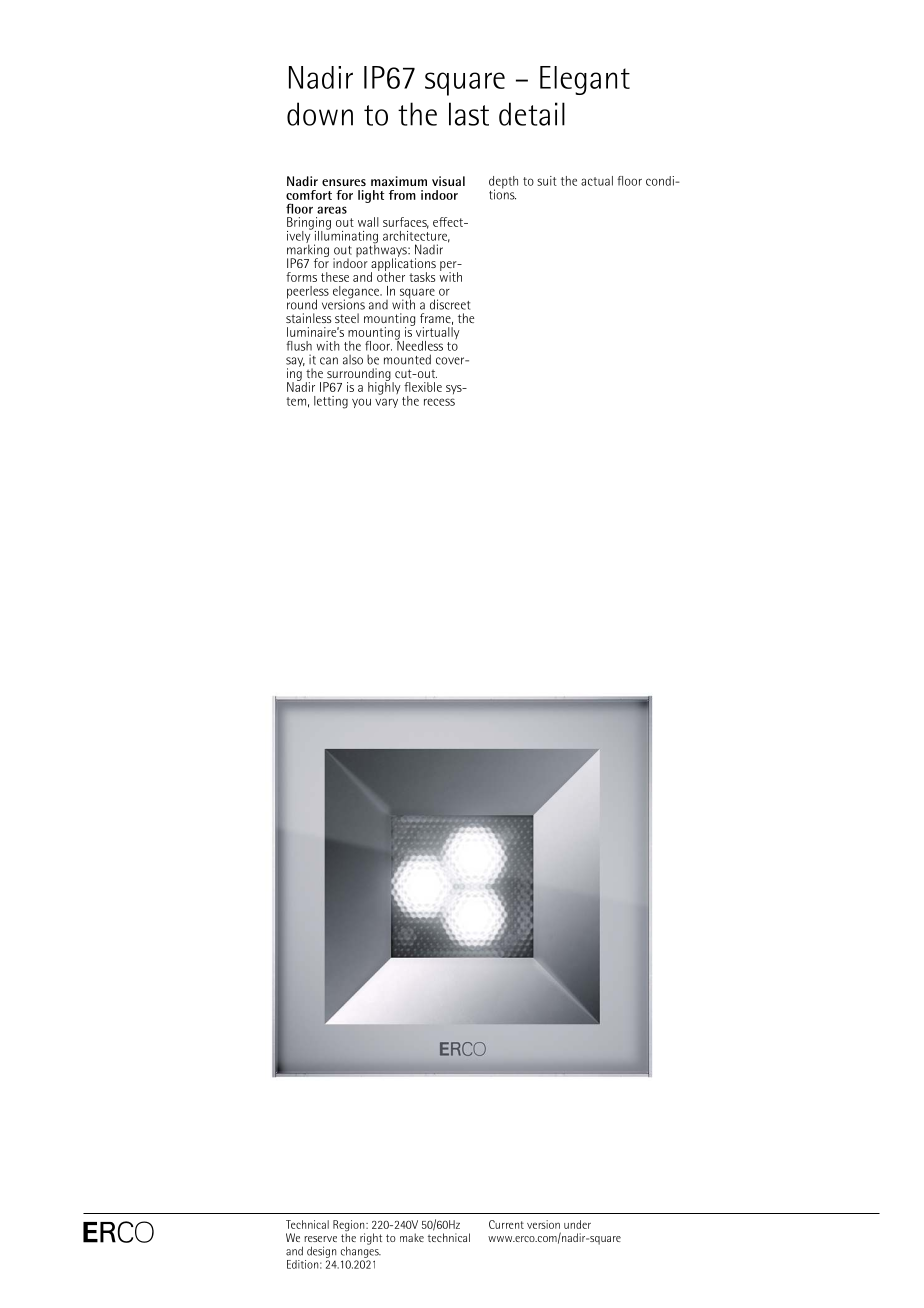 Image resolution: width=924 pixels, height=1308 pixels. I want to click on detail, so click(532, 114).
